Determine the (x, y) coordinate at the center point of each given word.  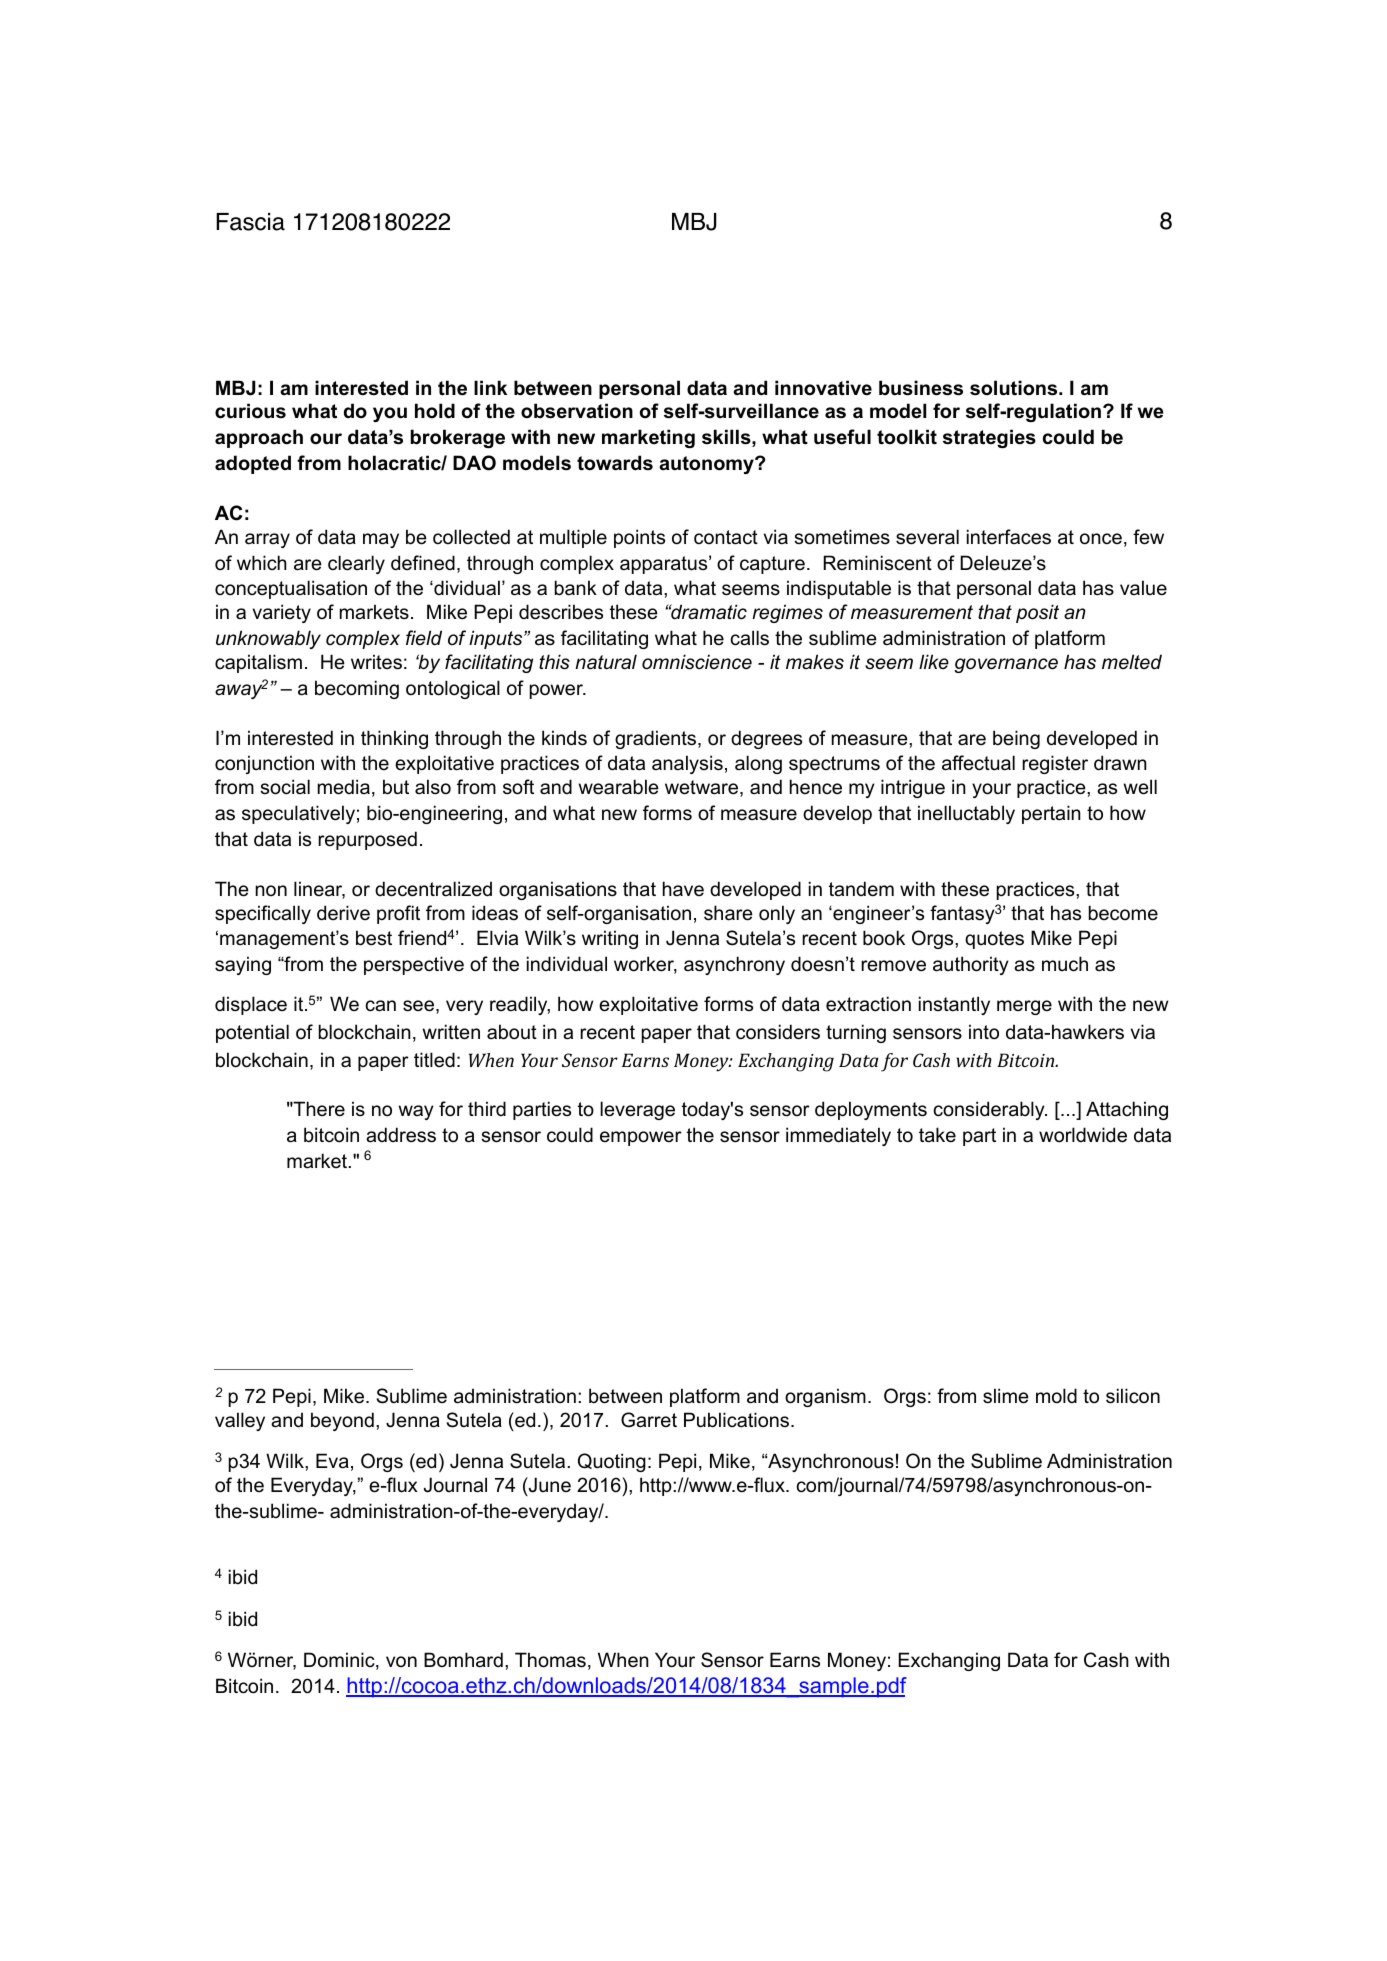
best (374, 938)
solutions (1015, 388)
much (1065, 964)
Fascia (250, 222)
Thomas (550, 1660)
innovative (823, 388)
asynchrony (734, 965)
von (401, 1662)
